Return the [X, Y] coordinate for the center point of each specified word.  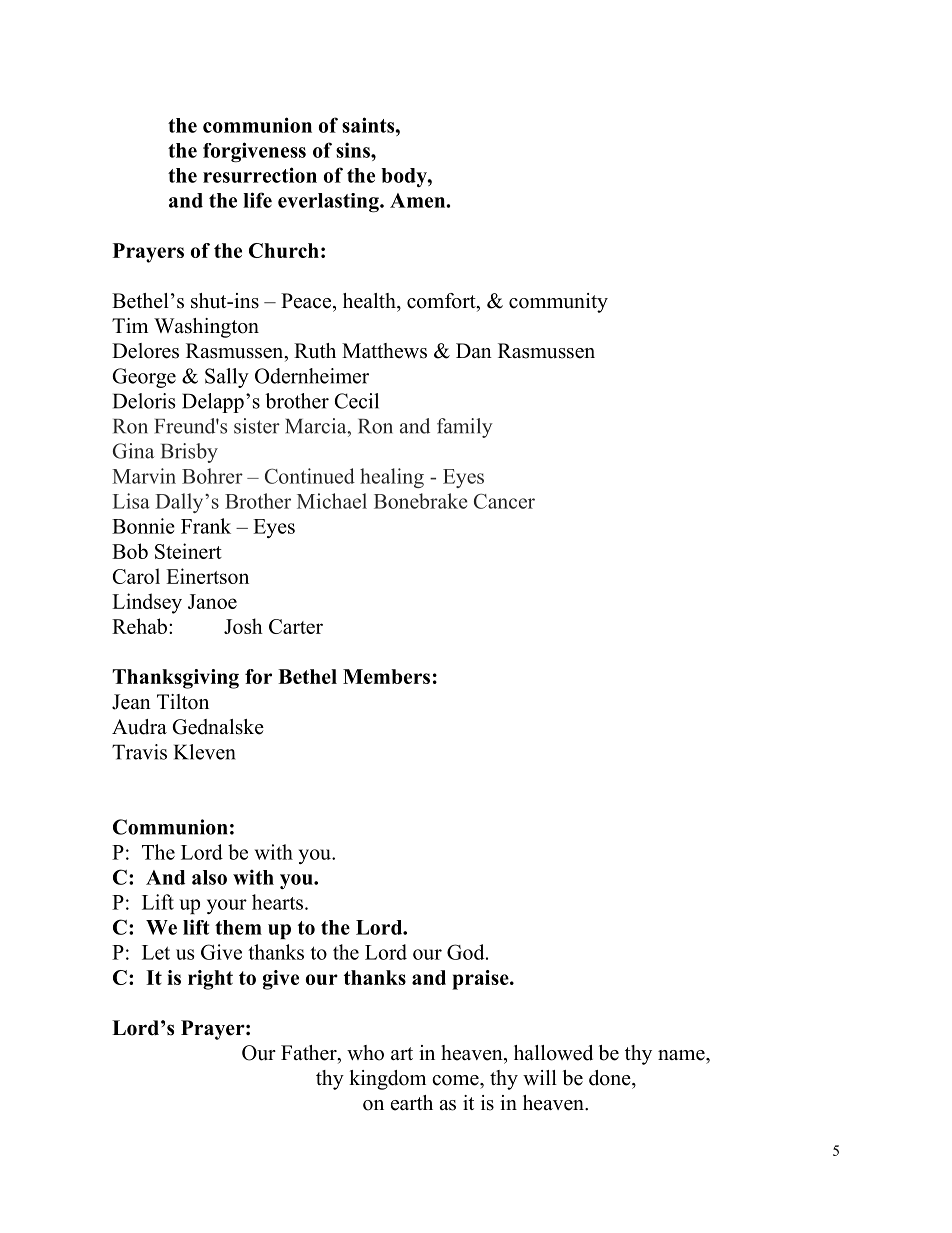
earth [412, 1103]
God [467, 952]
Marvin [144, 476]
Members [386, 676]
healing [392, 478]
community [558, 303]
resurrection [260, 175]
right [210, 980]
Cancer [504, 501]
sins [354, 150]
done [611, 1078]
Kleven [205, 752]
